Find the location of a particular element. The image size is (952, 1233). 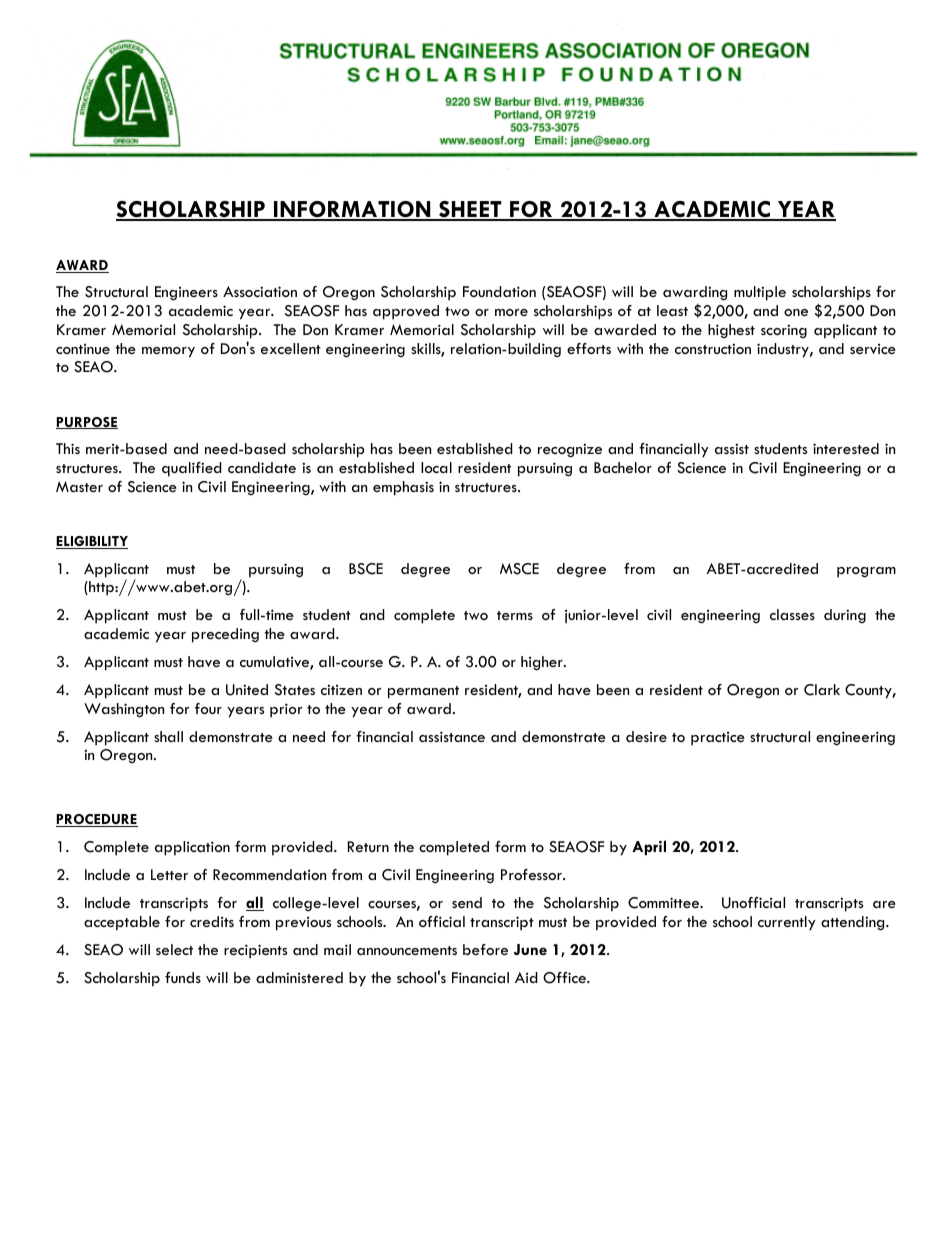

higher is located at coordinates (543, 663).
